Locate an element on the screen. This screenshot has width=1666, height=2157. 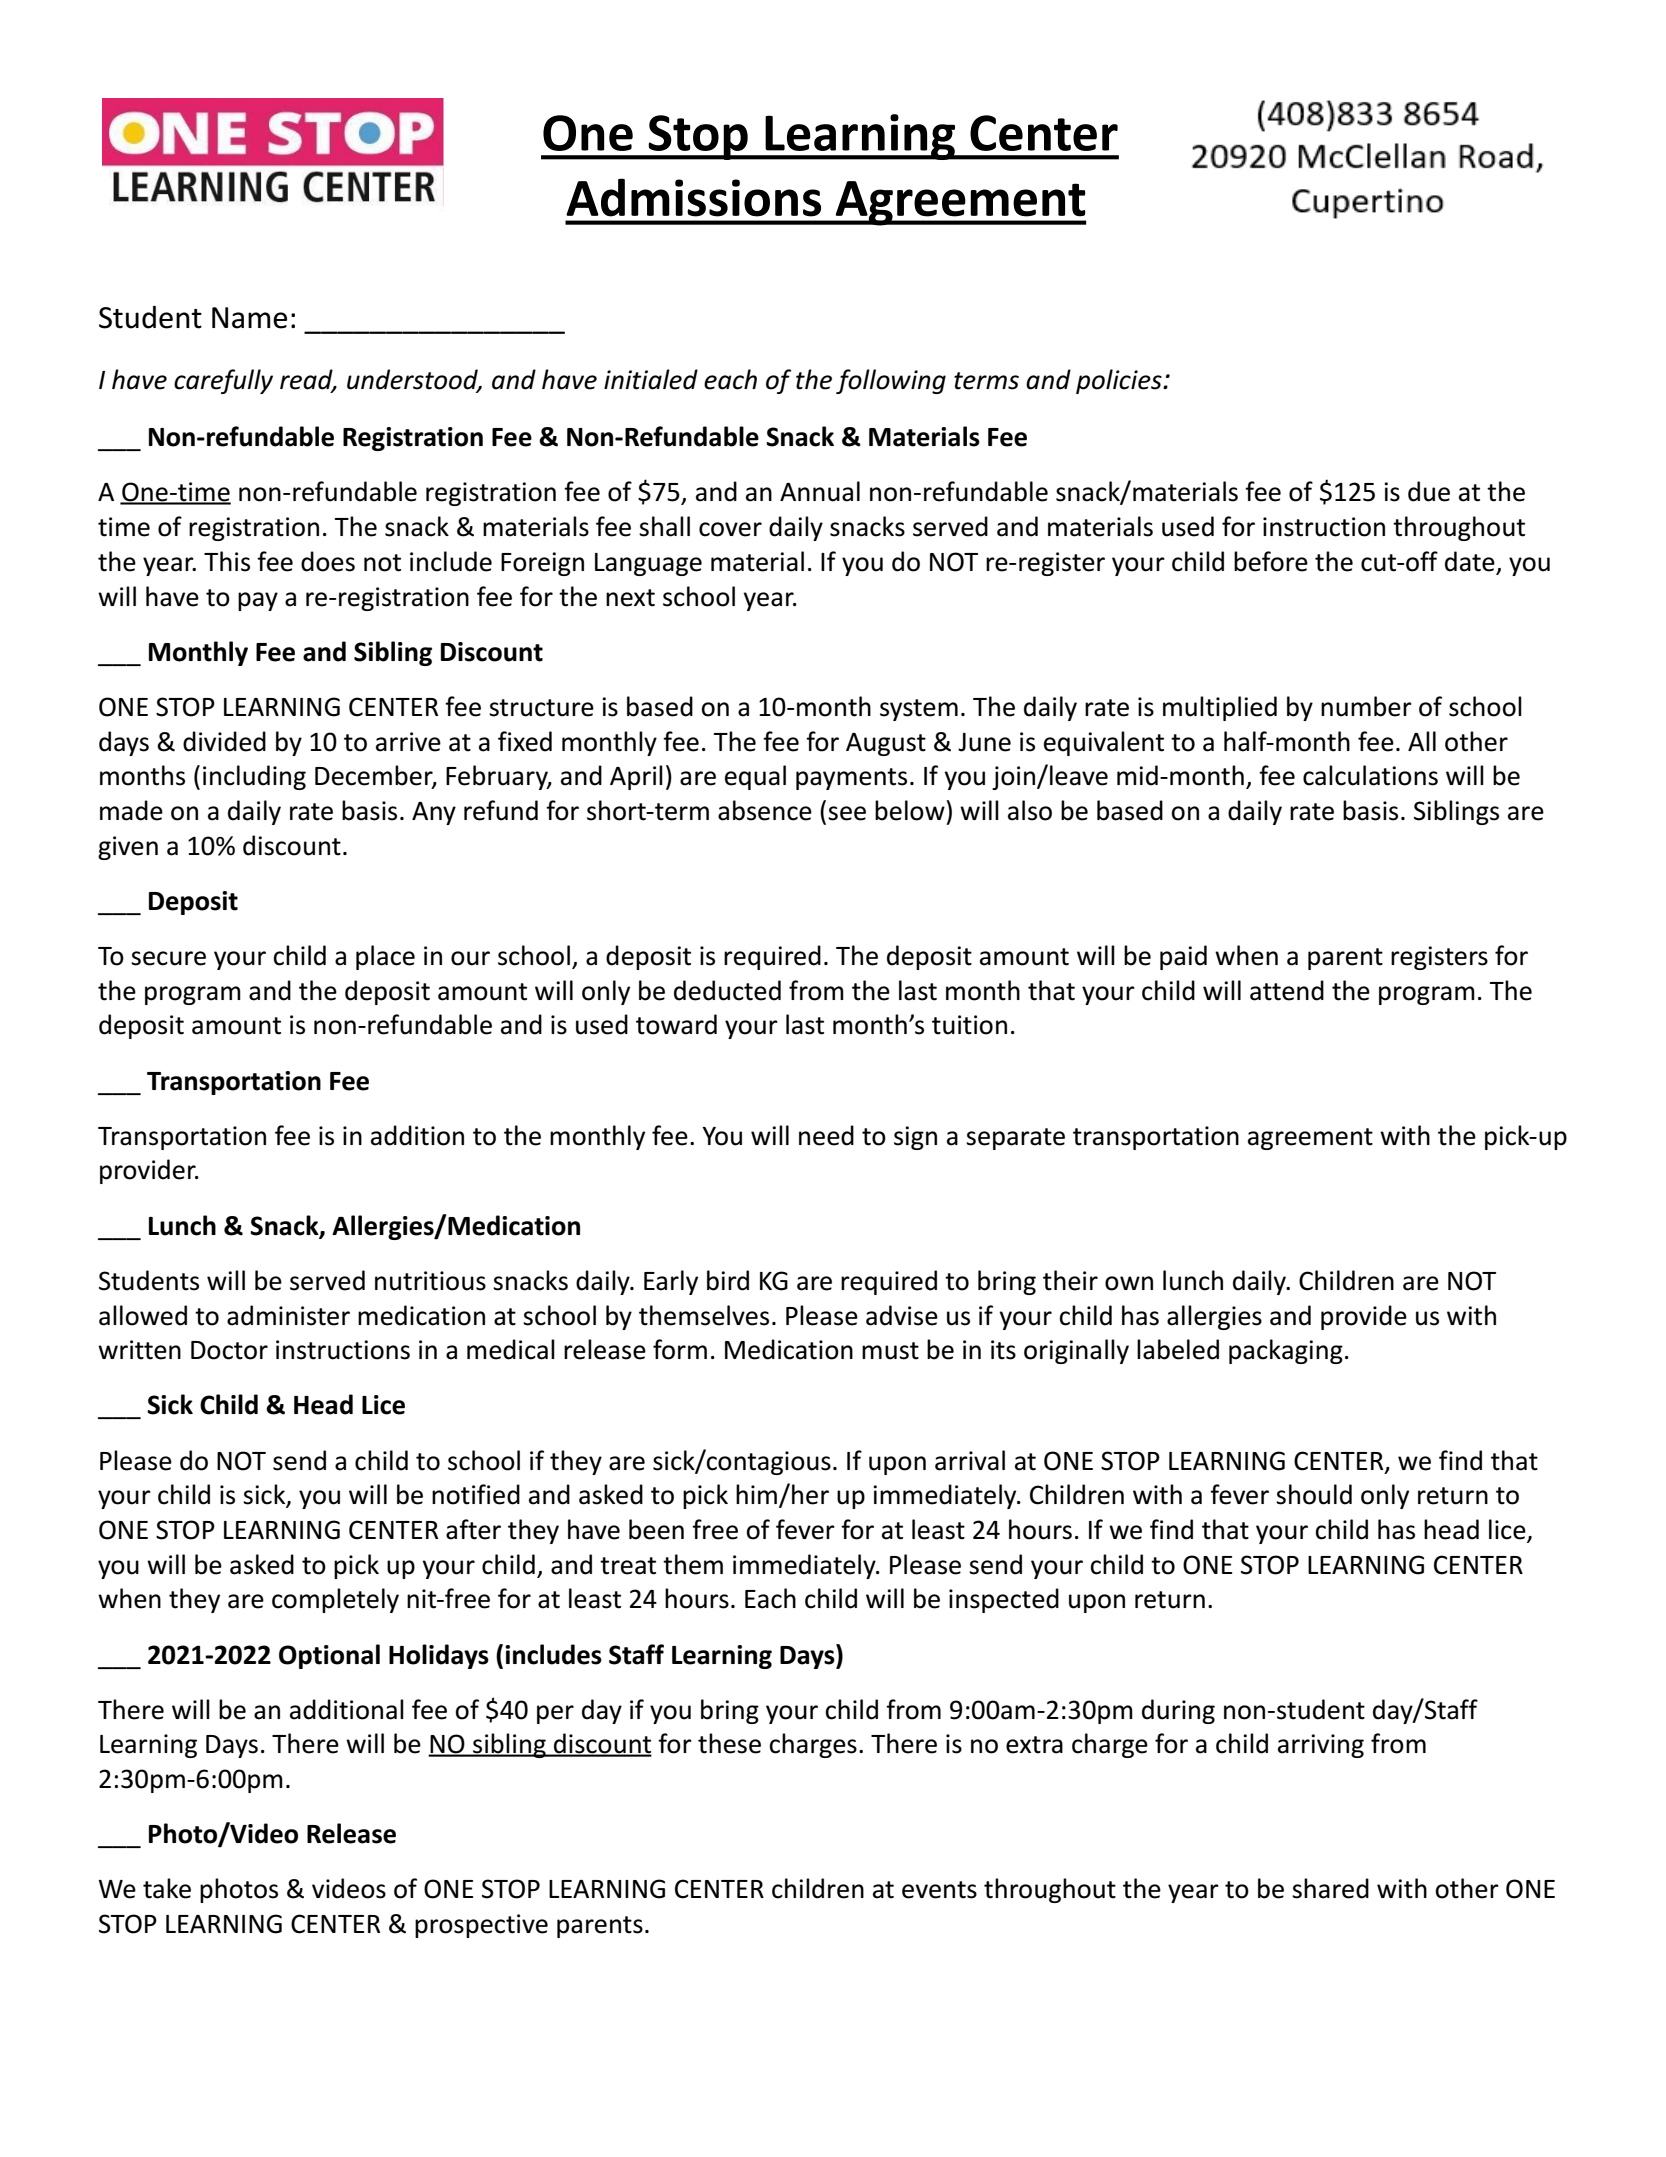
system is located at coordinates (919, 710).
